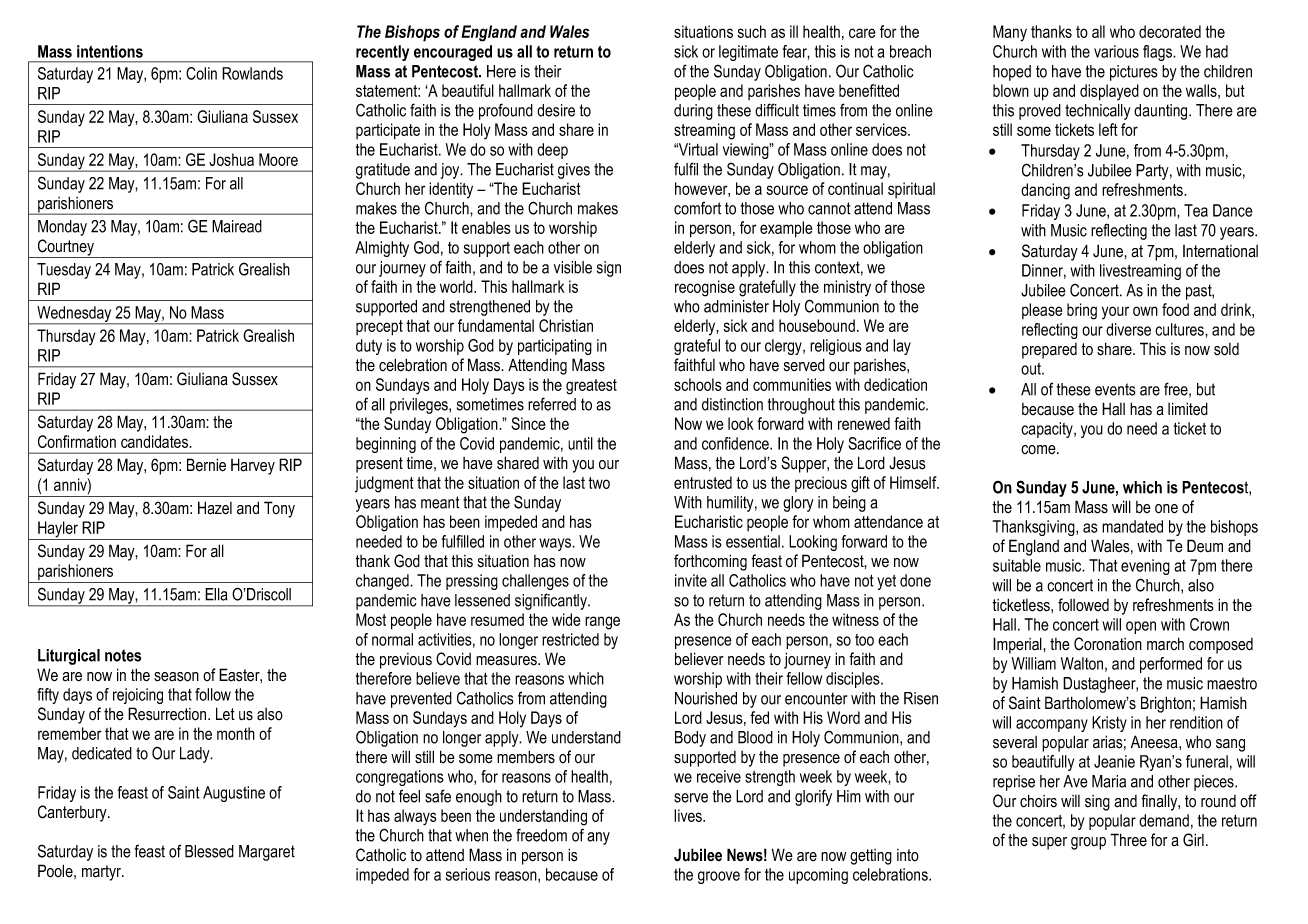  What do you see at coordinates (66, 248) in the screenshot?
I see `Courtney` at bounding box center [66, 248].
